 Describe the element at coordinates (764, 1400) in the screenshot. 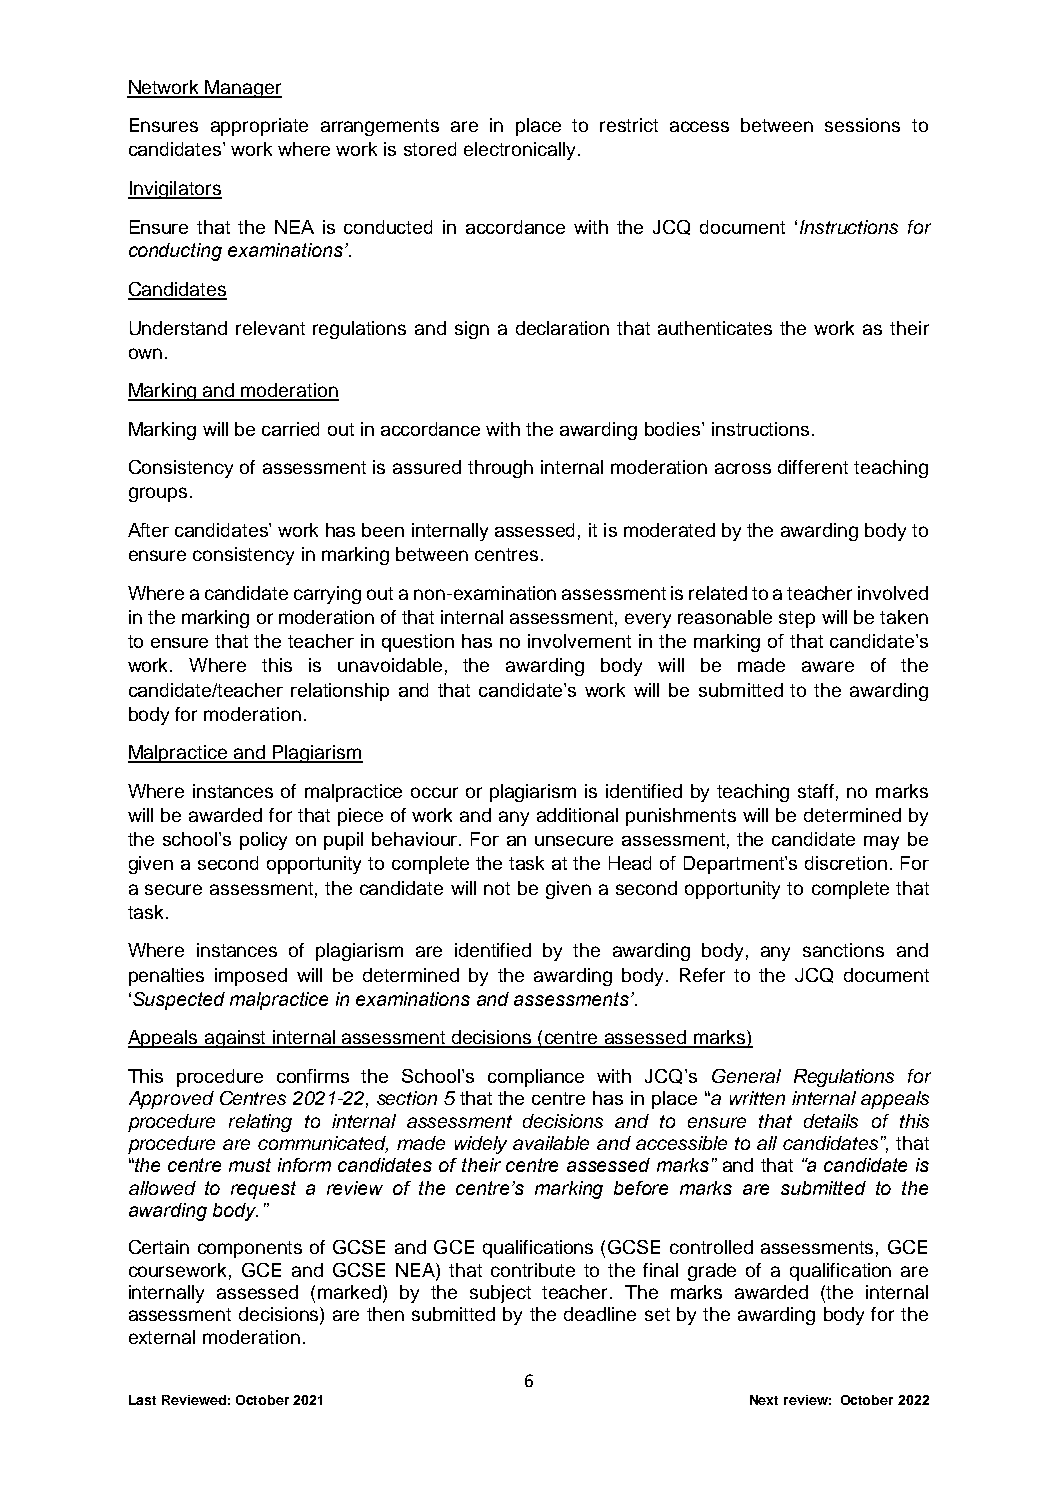

I see `Next` at that location.
